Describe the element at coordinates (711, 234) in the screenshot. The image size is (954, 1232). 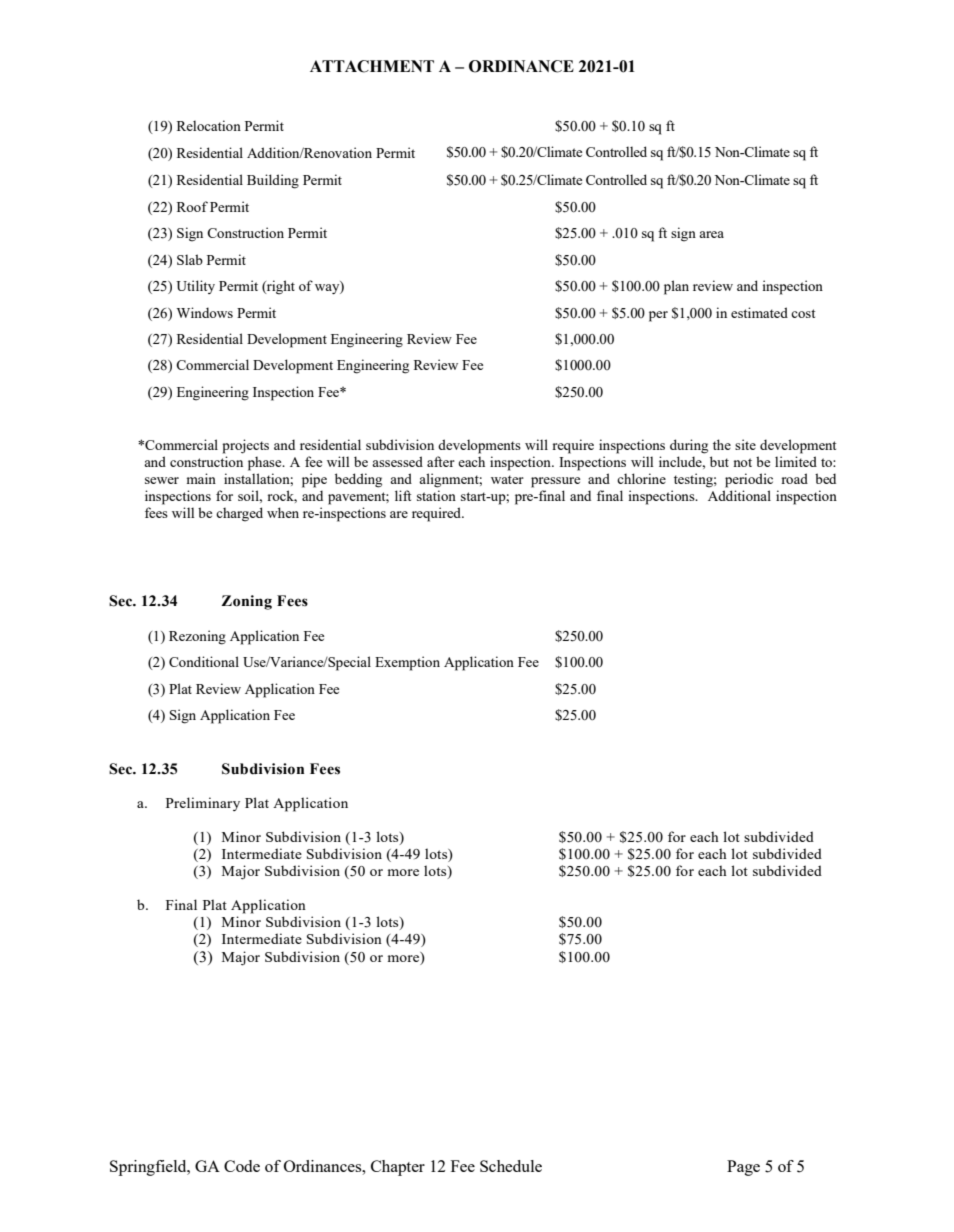
I see `area` at that location.
